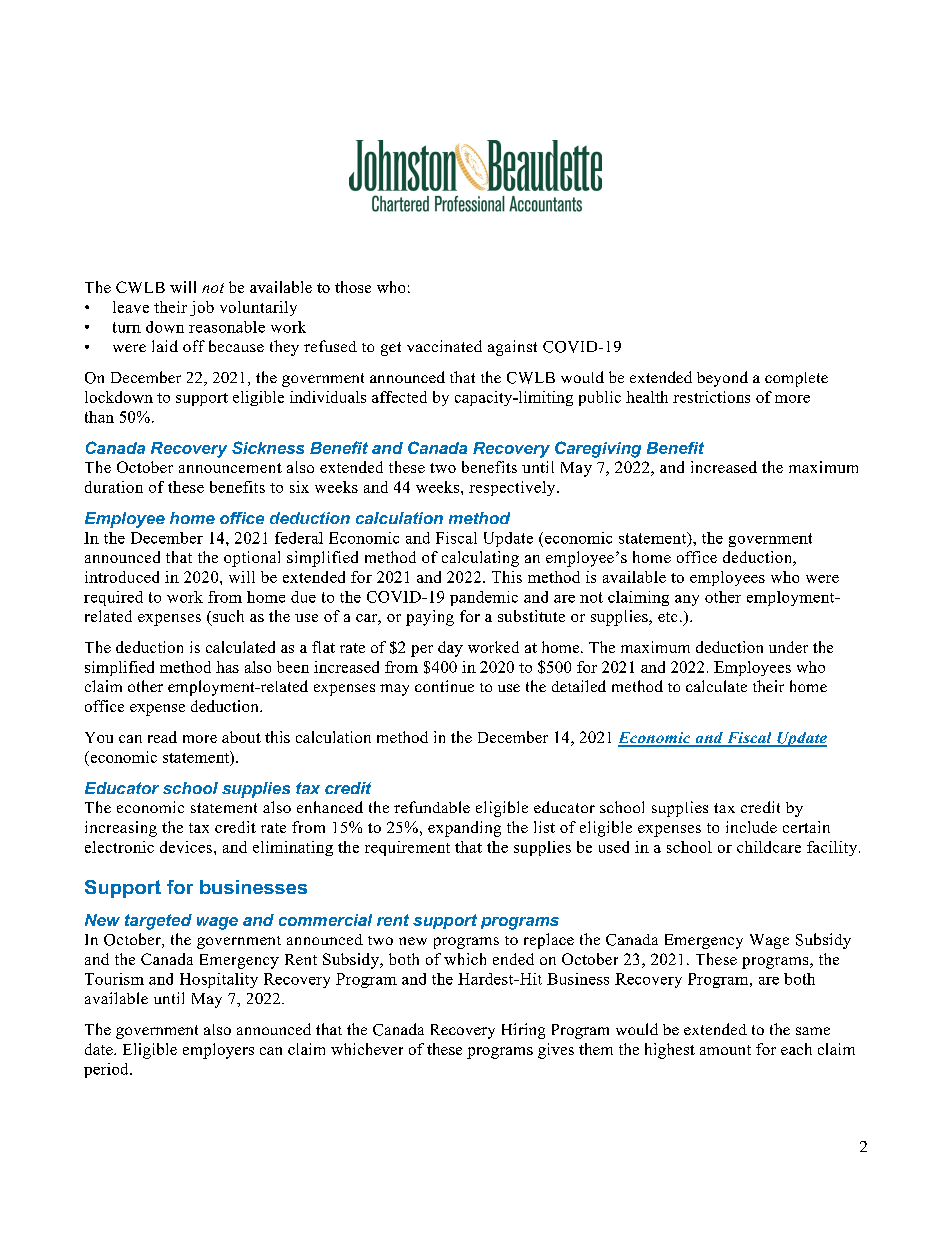  I want to click on increasing, so click(121, 829).
